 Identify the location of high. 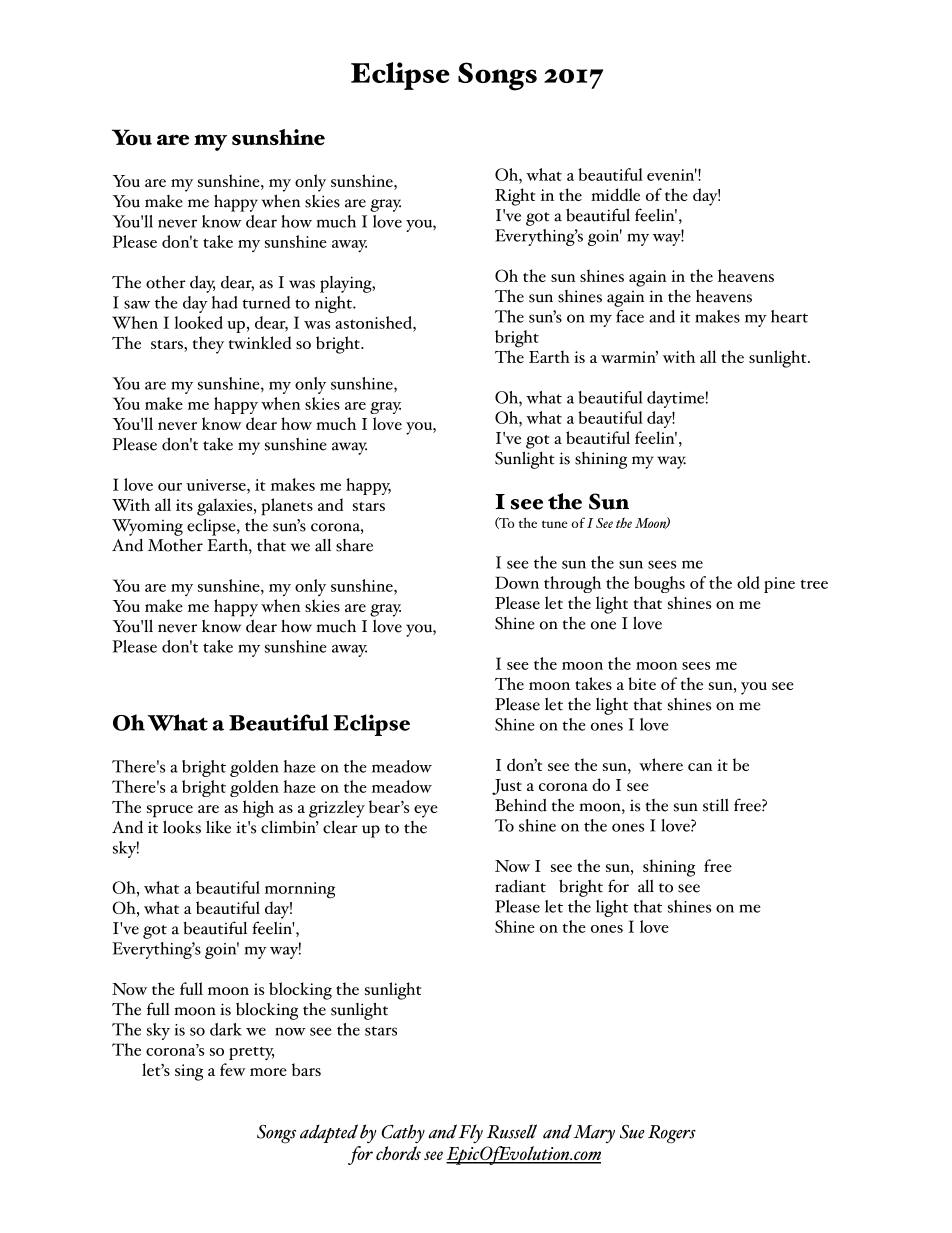
(258, 809).
